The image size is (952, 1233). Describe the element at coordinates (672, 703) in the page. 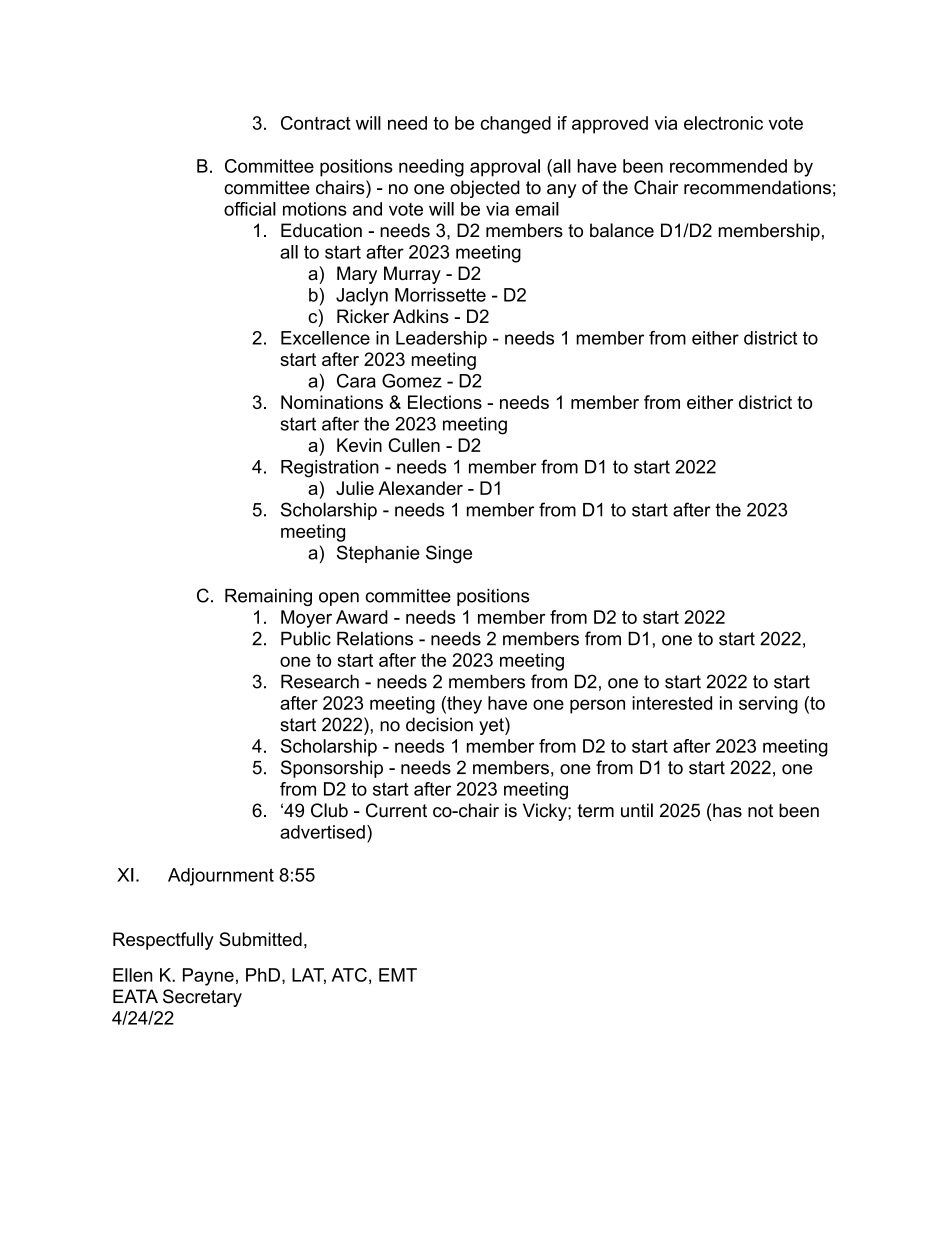

I see `interested` at that location.
